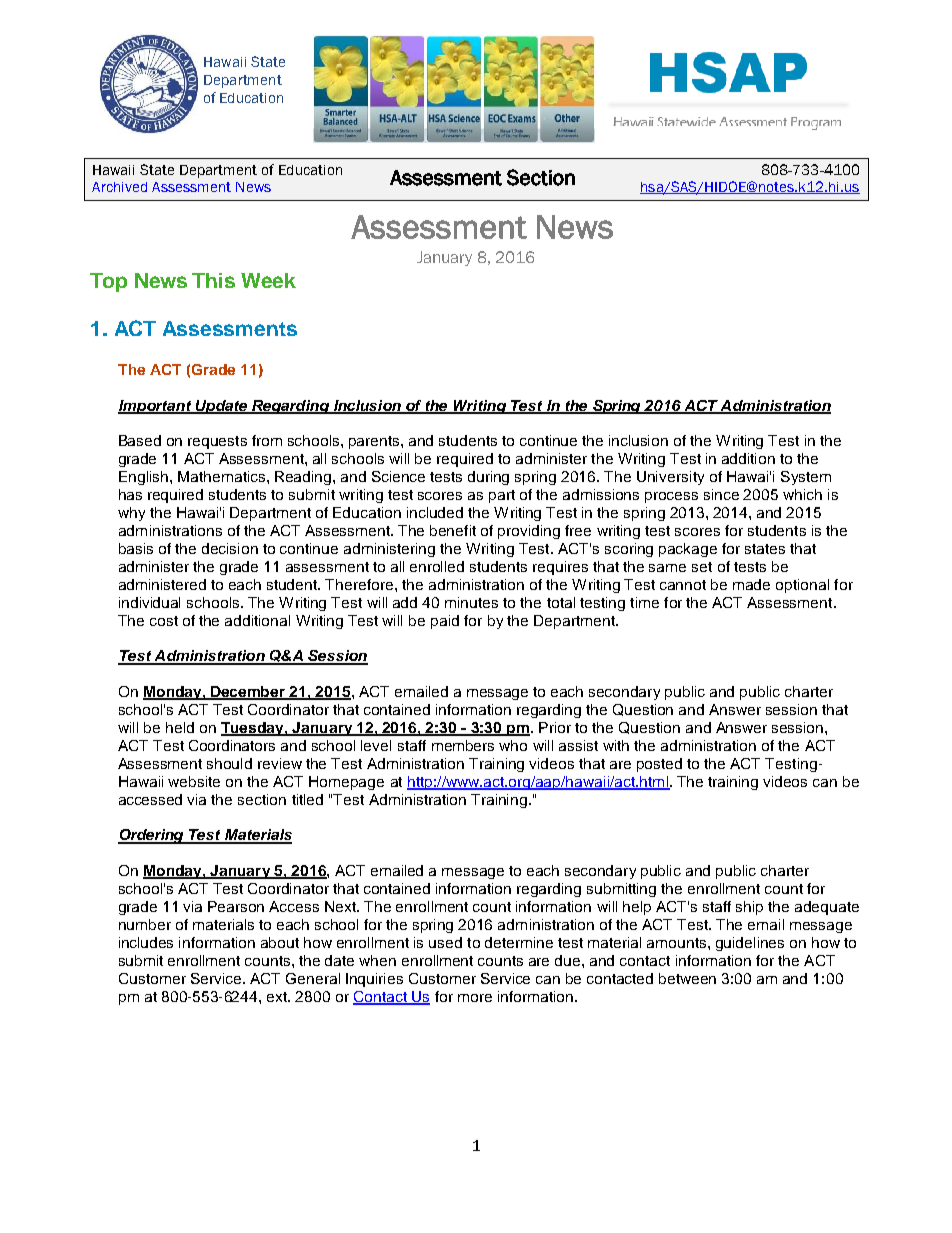 The height and width of the page is (1233, 952). I want to click on Archived, so click(119, 187).
